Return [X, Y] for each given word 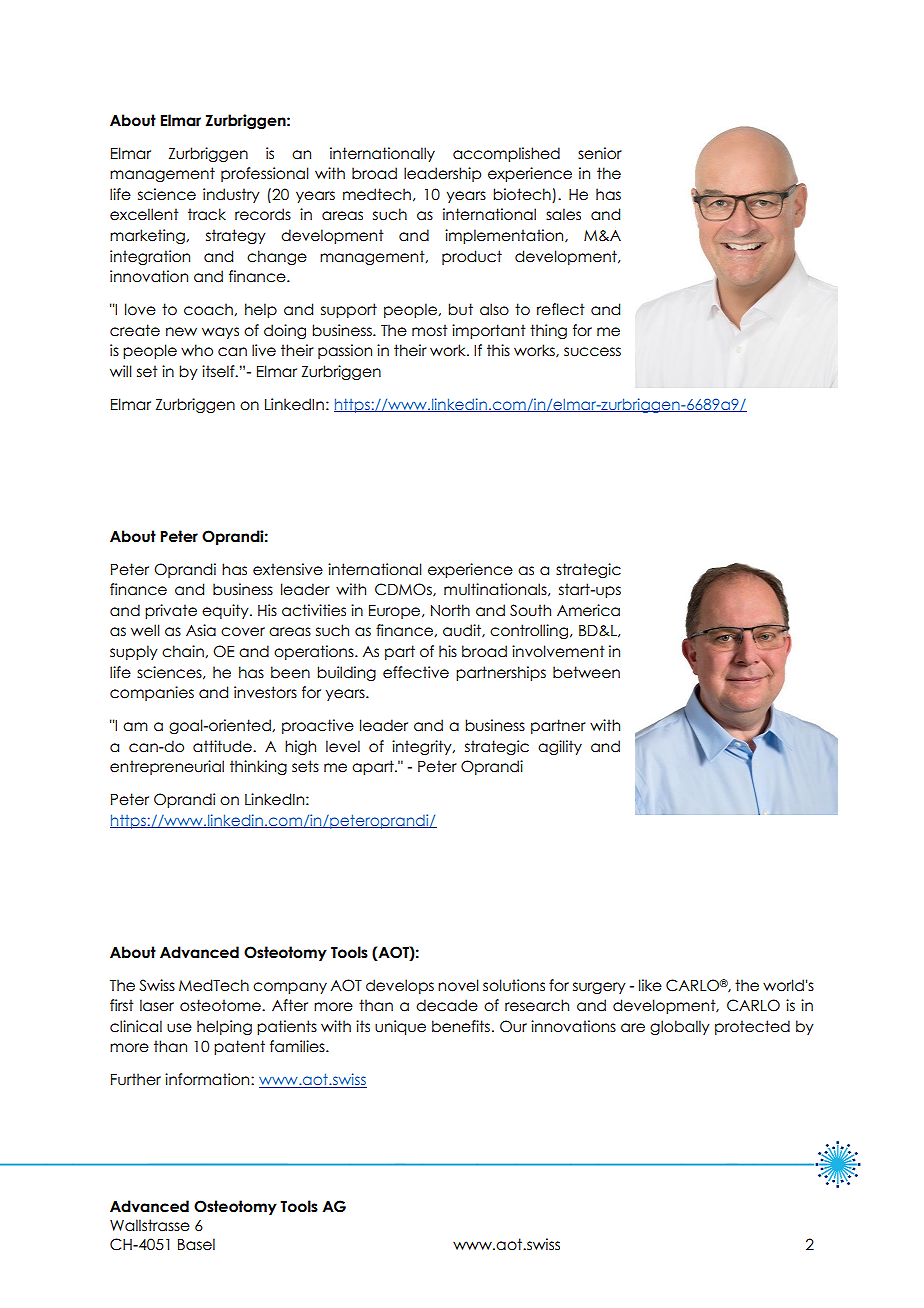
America [588, 610]
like [650, 985]
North [450, 610]
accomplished [506, 154]
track [207, 214]
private [171, 611]
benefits [461, 1026]
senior [600, 153]
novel [458, 985]
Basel [196, 1244]
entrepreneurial [167, 767]
